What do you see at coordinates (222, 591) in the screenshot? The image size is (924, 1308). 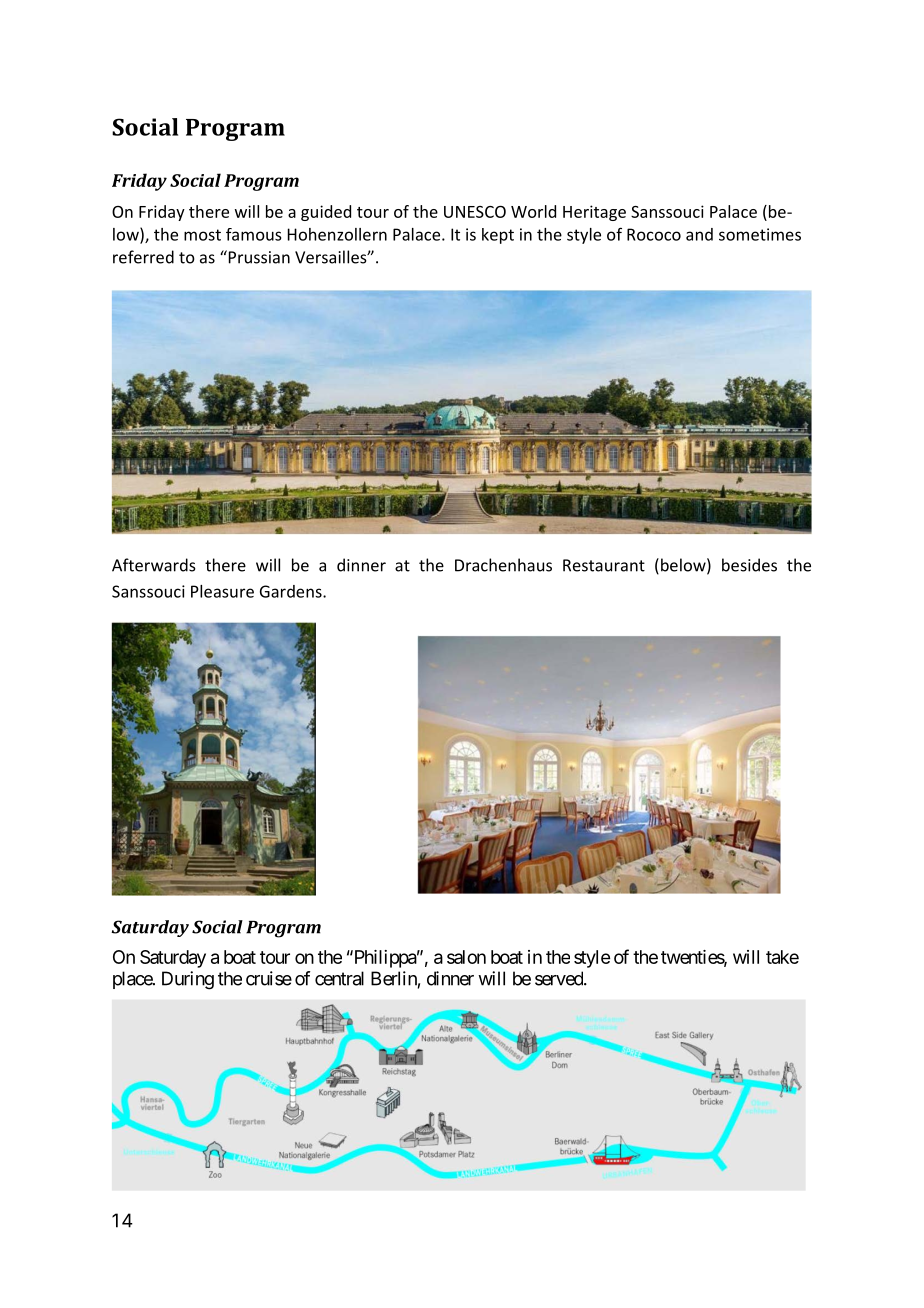 I see `Pleasure` at bounding box center [222, 591].
